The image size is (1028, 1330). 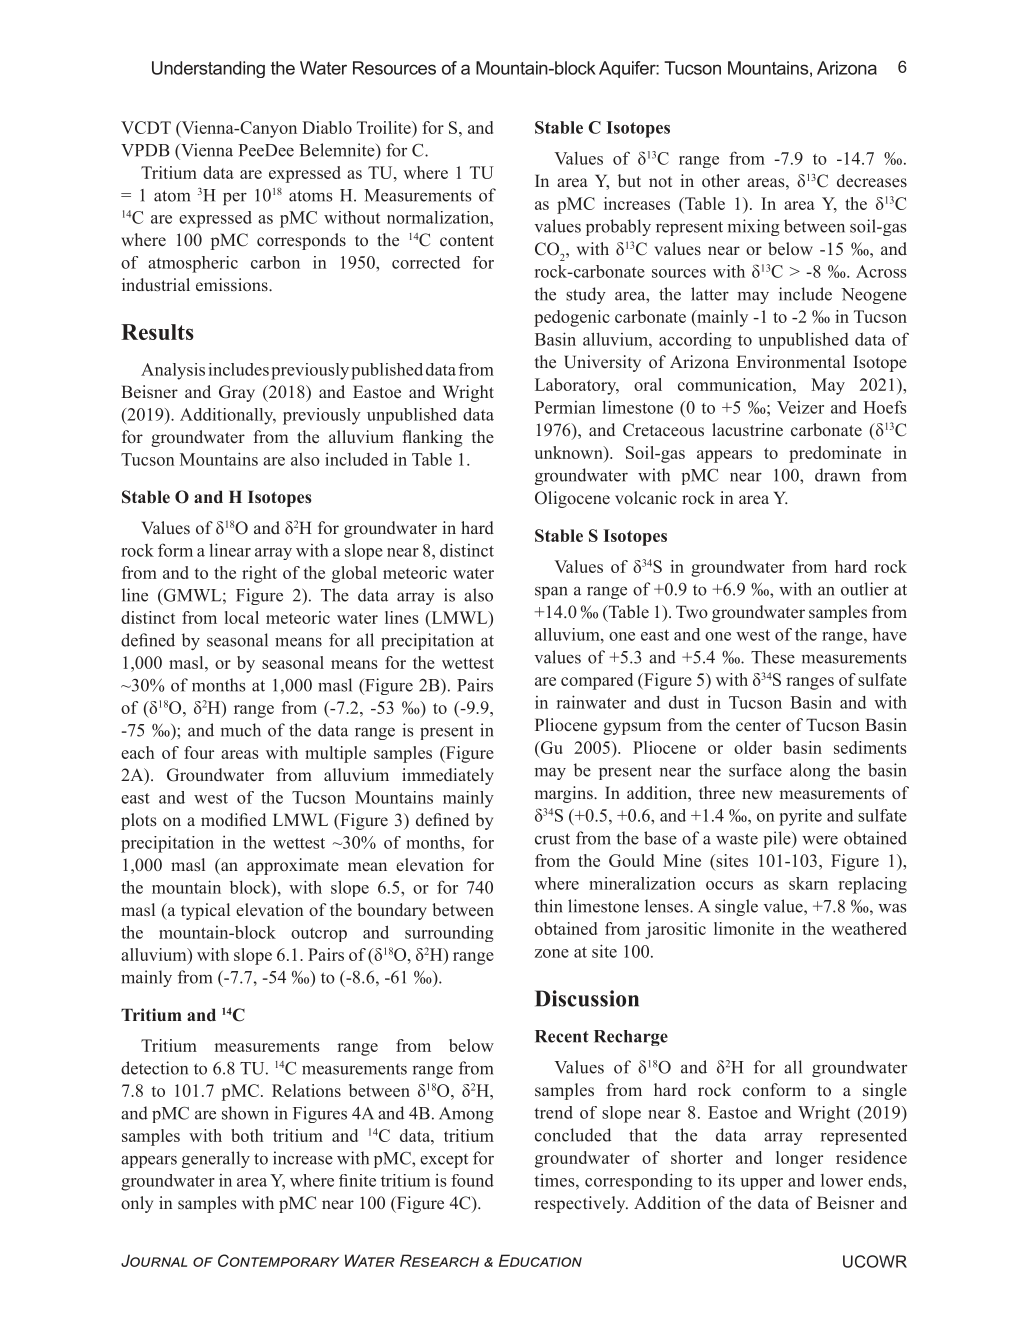 I want to click on study, so click(x=586, y=295).
